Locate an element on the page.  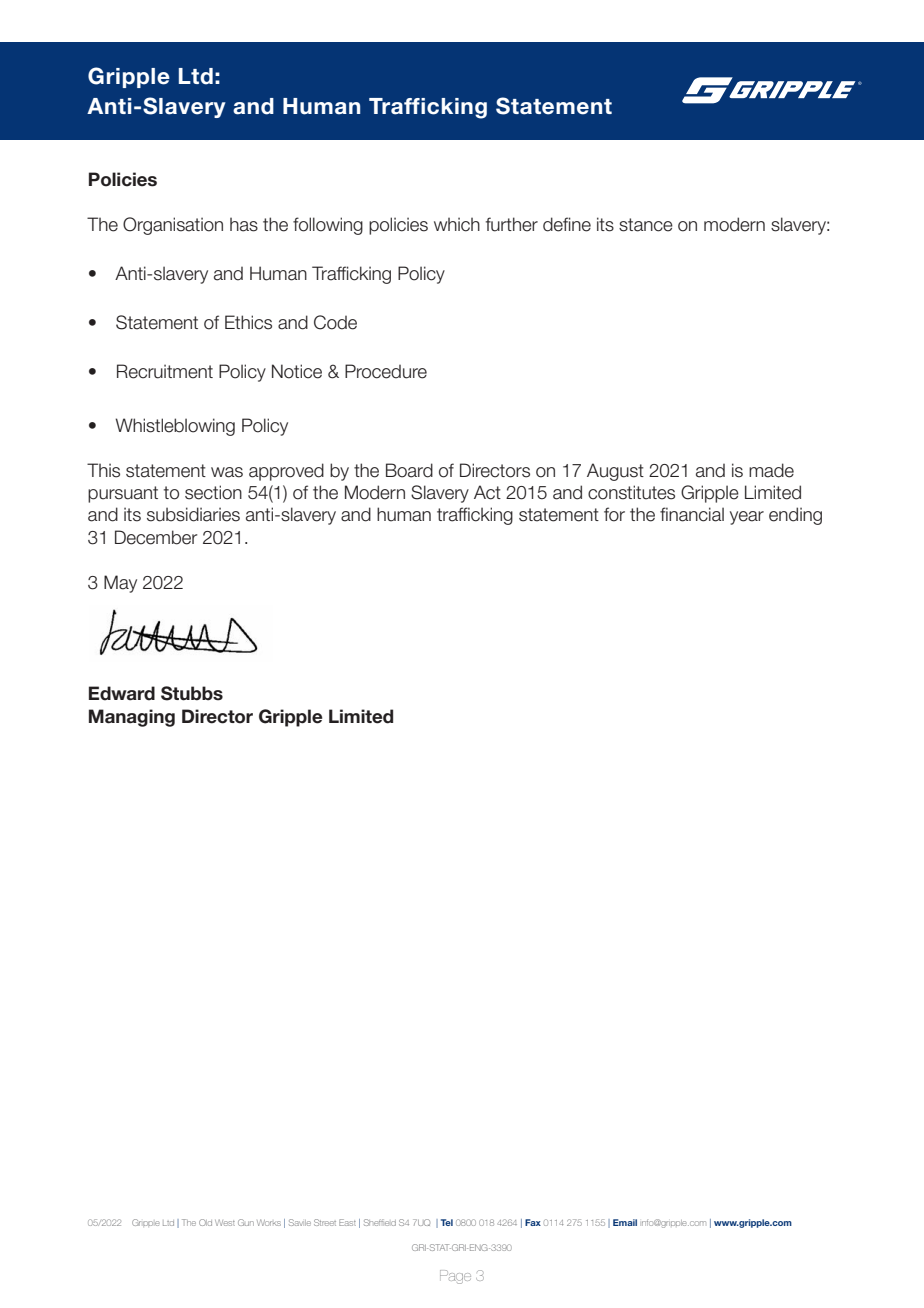
Email is located at coordinates (625, 1222).
